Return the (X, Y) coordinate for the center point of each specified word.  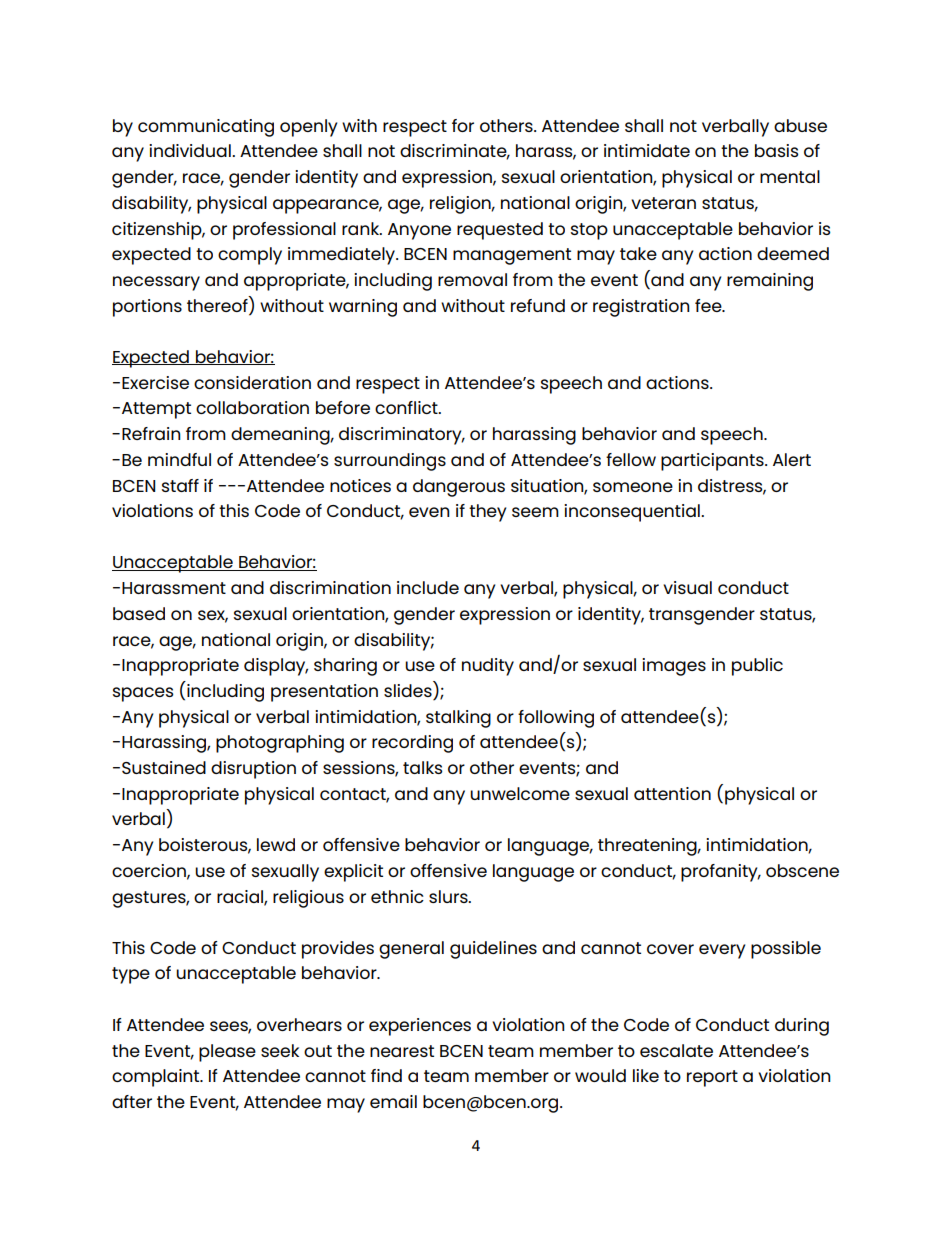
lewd (276, 844)
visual (687, 587)
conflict (407, 407)
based (139, 613)
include (428, 587)
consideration (252, 382)
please (227, 1053)
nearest (402, 1051)
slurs (449, 896)
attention (672, 793)
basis (776, 150)
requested (500, 231)
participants (713, 462)
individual (191, 150)
